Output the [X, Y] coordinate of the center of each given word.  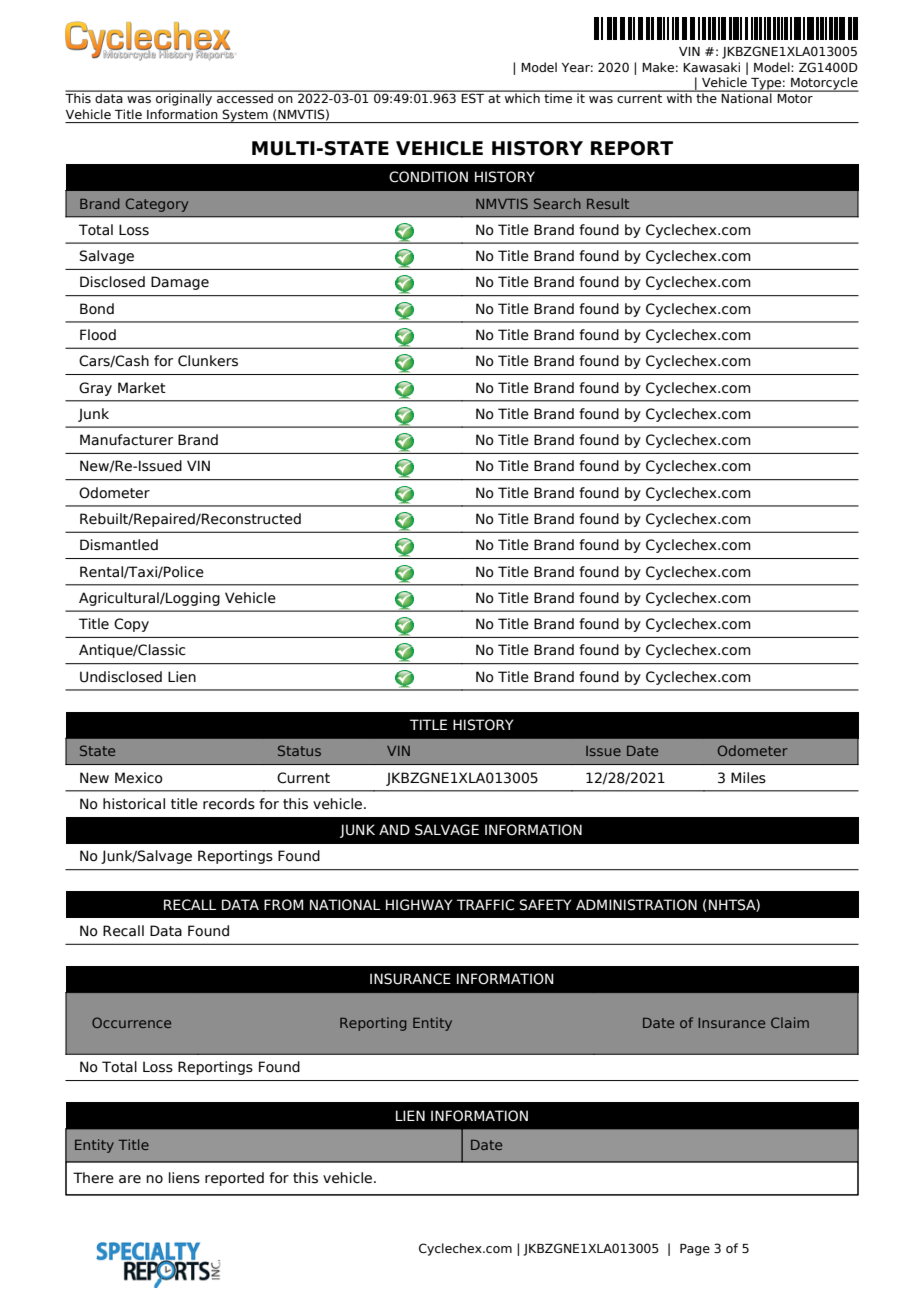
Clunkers [208, 361]
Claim [790, 1022]
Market [142, 388]
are [130, 1179]
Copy [131, 625]
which [522, 97]
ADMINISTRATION [636, 905]
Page [695, 1250]
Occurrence [131, 1022]
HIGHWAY [419, 905]
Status [299, 750]
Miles [748, 778]
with [679, 97]
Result [608, 203]
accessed [245, 97]
